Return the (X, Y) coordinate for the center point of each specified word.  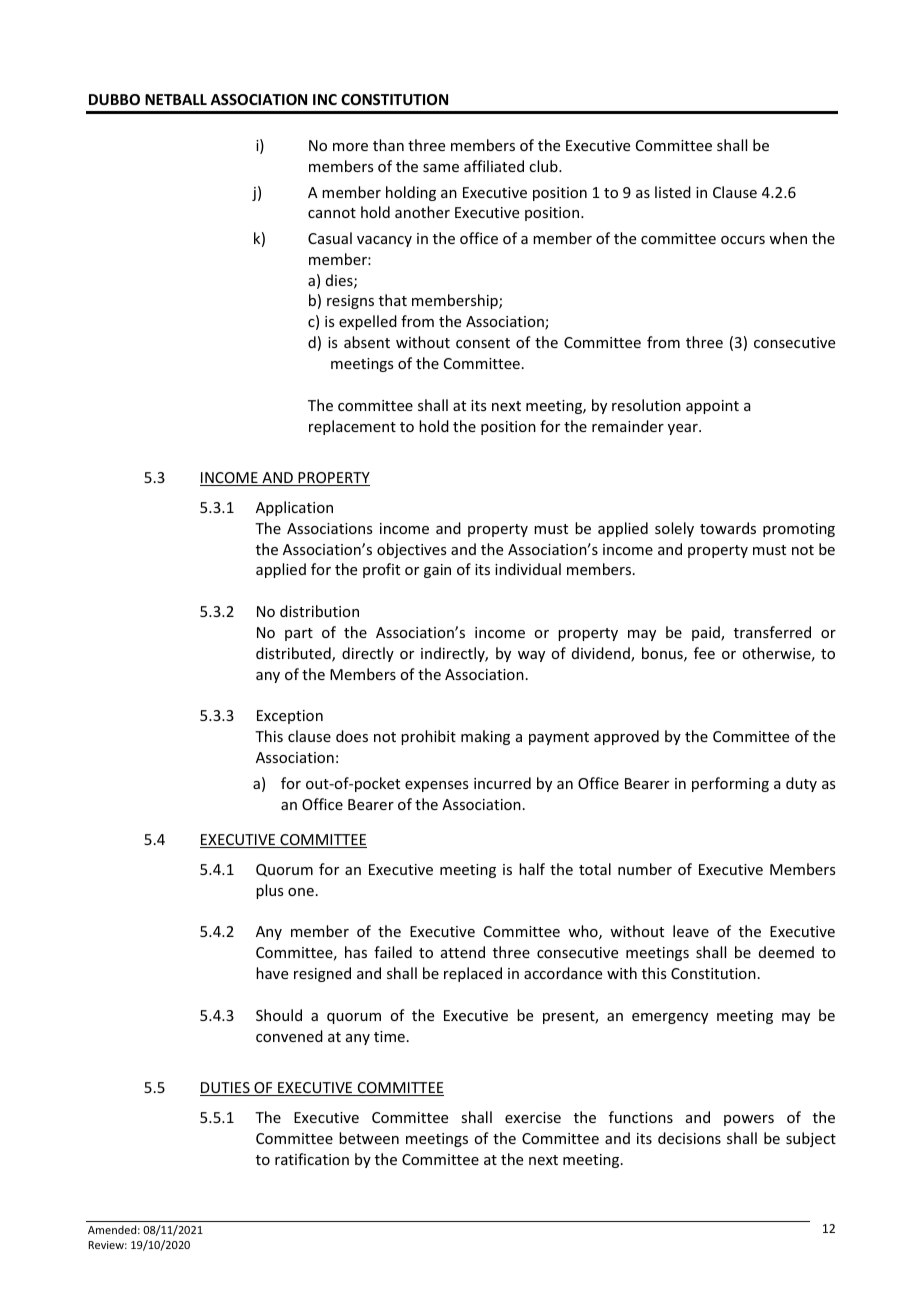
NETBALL (176, 99)
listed (673, 192)
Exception (290, 717)
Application (294, 508)
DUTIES (226, 1089)
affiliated (494, 166)
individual (528, 569)
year (684, 429)
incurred (502, 783)
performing (730, 784)
